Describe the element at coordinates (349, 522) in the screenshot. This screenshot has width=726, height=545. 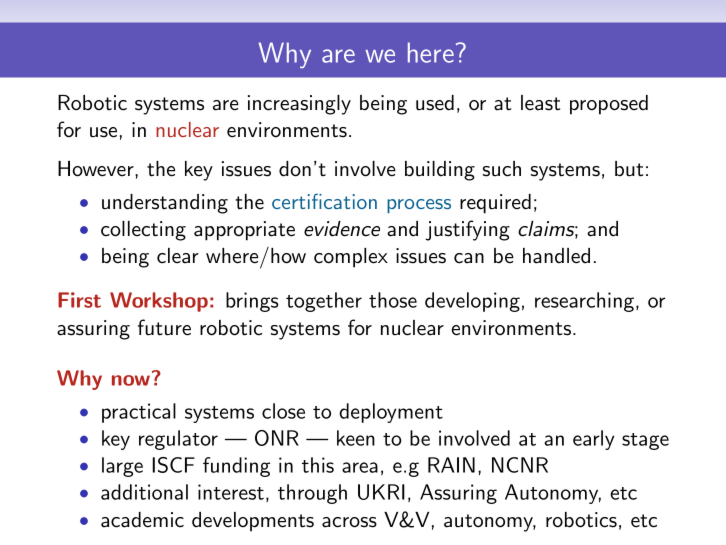
I see `across` at that location.
